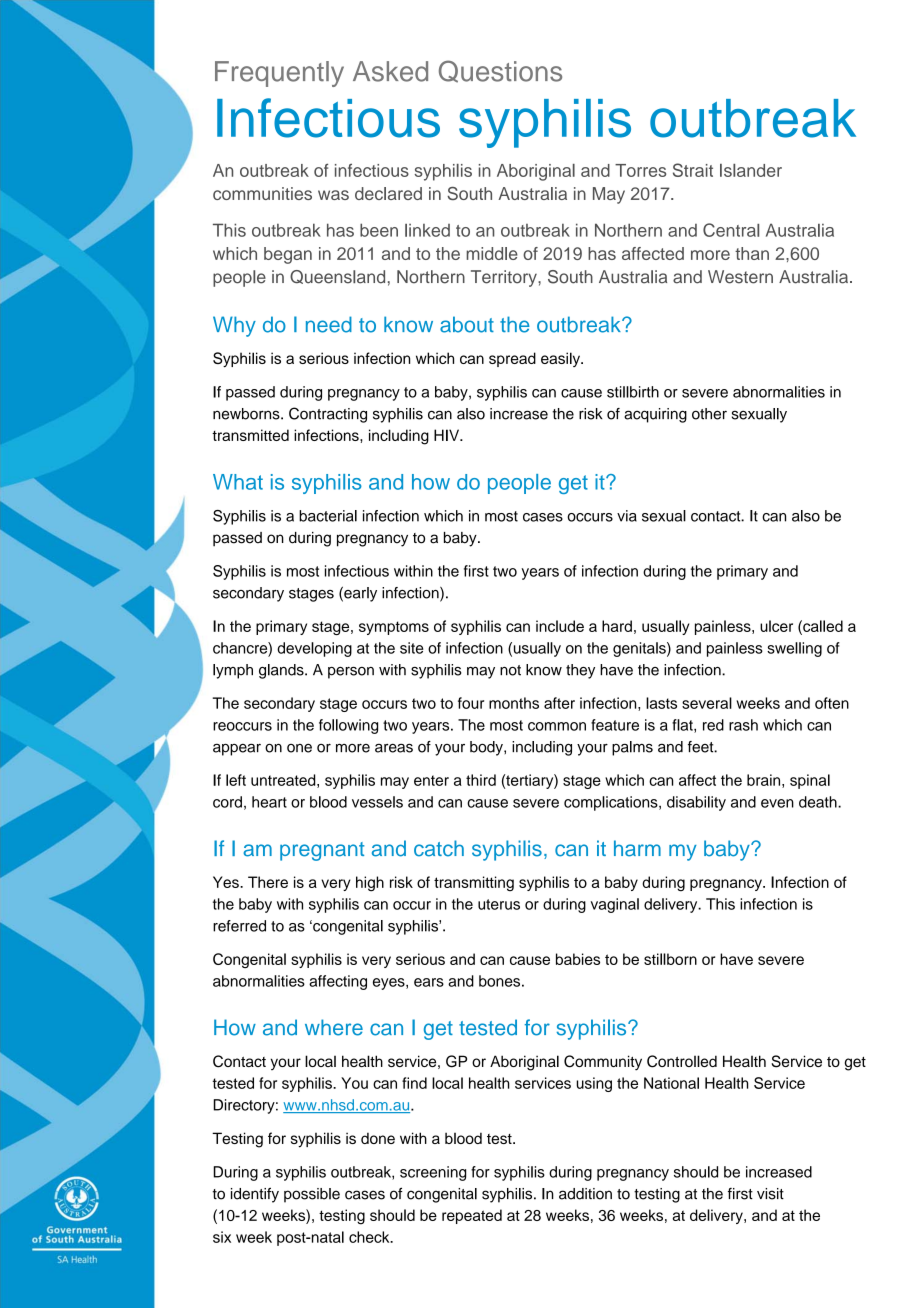 Image resolution: width=924 pixels, height=1308 pixels. What do you see at coordinates (279, 74) in the screenshot?
I see `Frequently` at bounding box center [279, 74].
